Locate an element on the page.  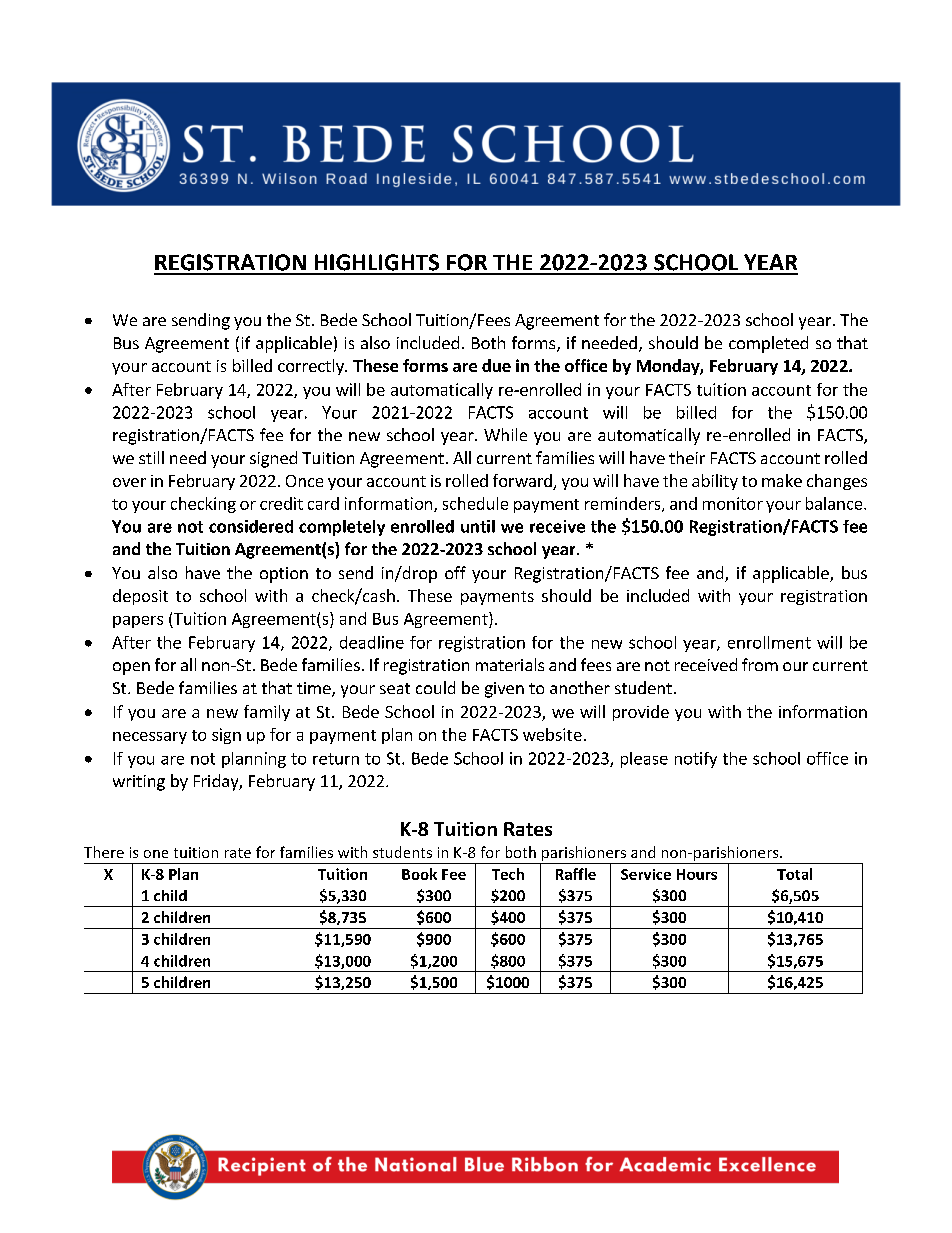
deadline is located at coordinates (372, 642).
